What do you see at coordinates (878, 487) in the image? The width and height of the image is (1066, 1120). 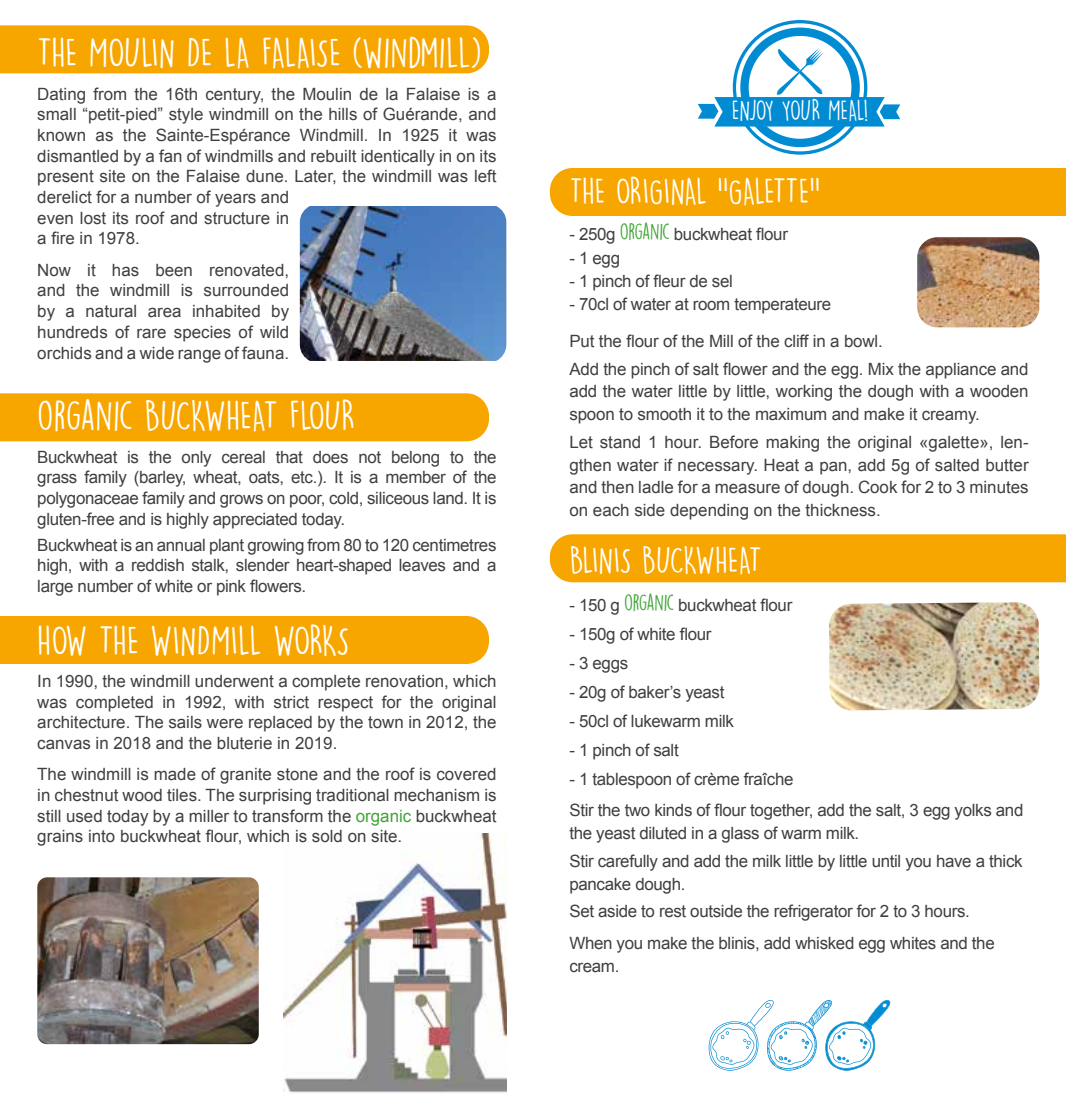 I see `Cook` at bounding box center [878, 487].
